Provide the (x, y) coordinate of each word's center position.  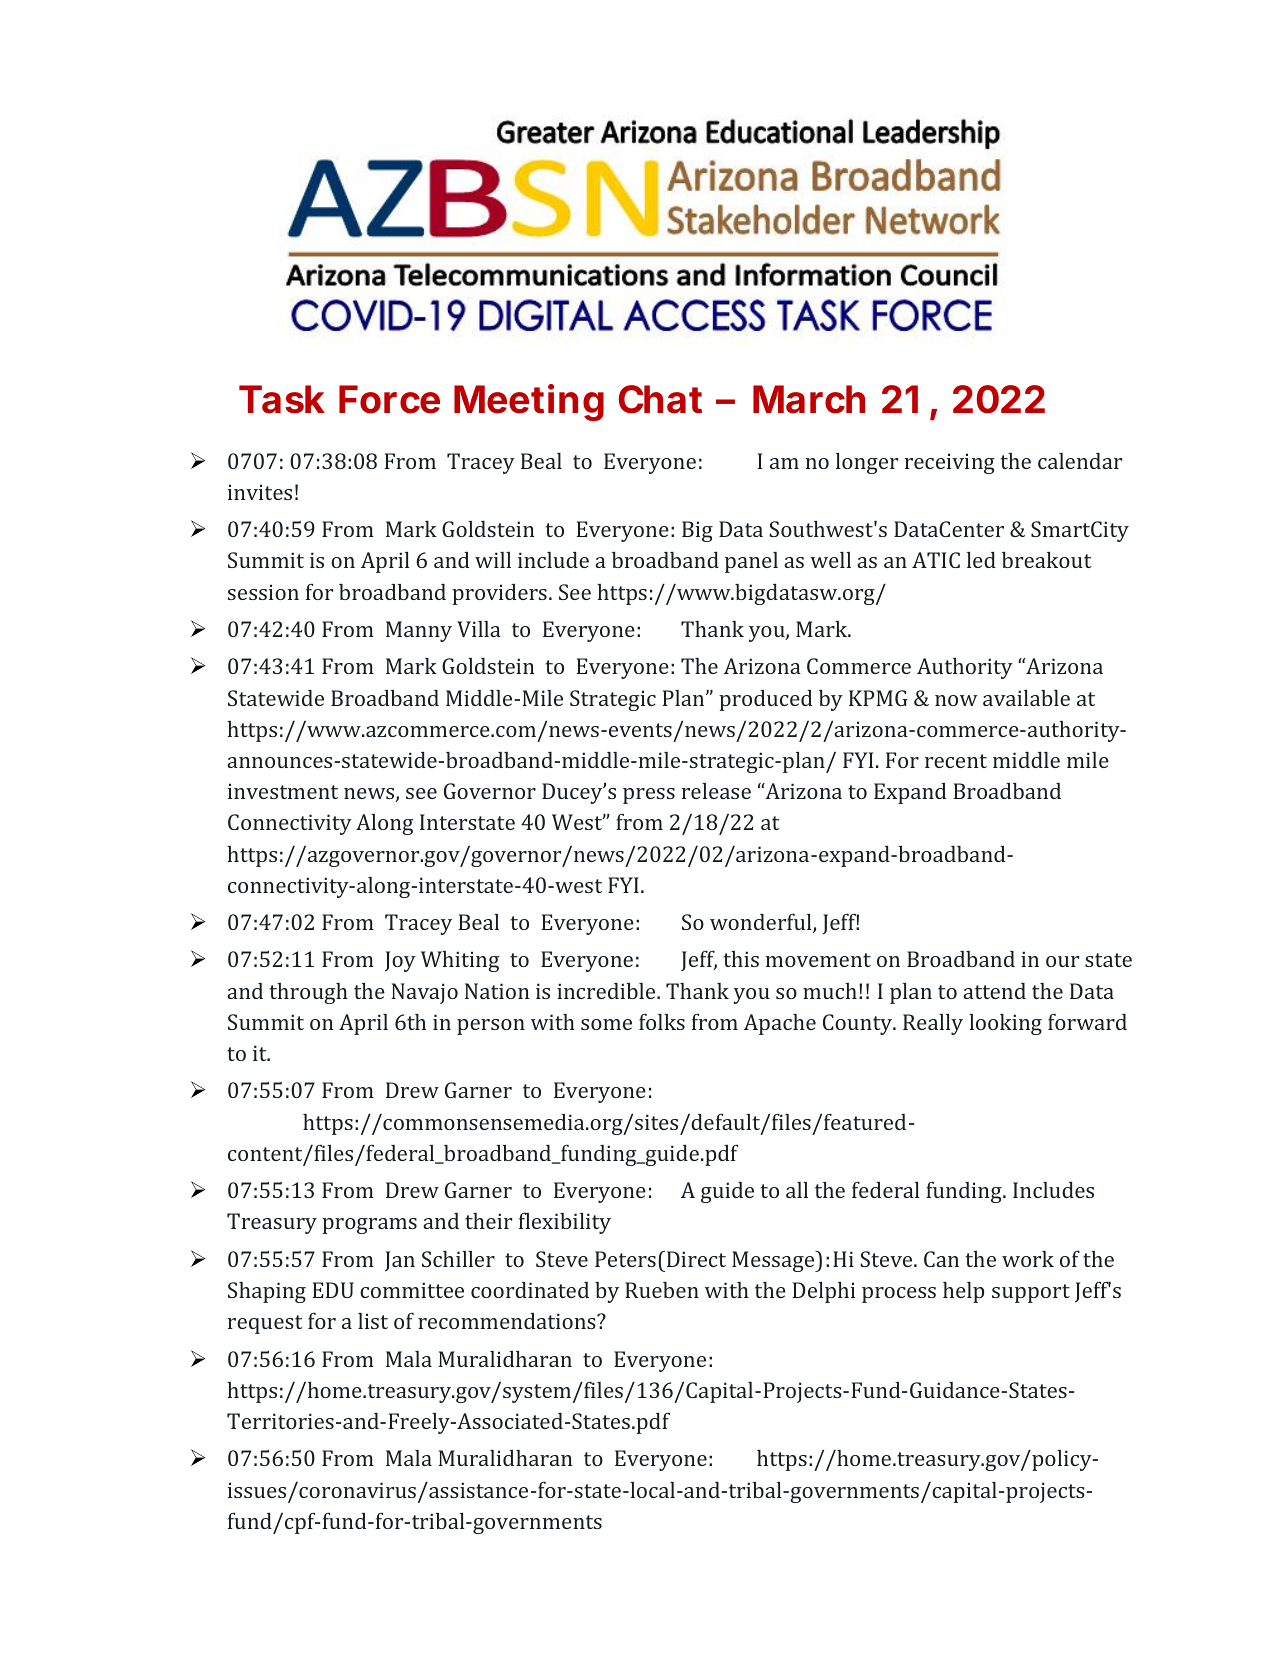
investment (283, 791)
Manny (419, 631)
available (1026, 698)
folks (662, 1021)
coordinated (530, 1290)
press (649, 796)
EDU (333, 1290)
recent (956, 761)
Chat (660, 399)
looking (1005, 1024)
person (491, 1027)
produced (765, 700)
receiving (950, 463)
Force (389, 399)
